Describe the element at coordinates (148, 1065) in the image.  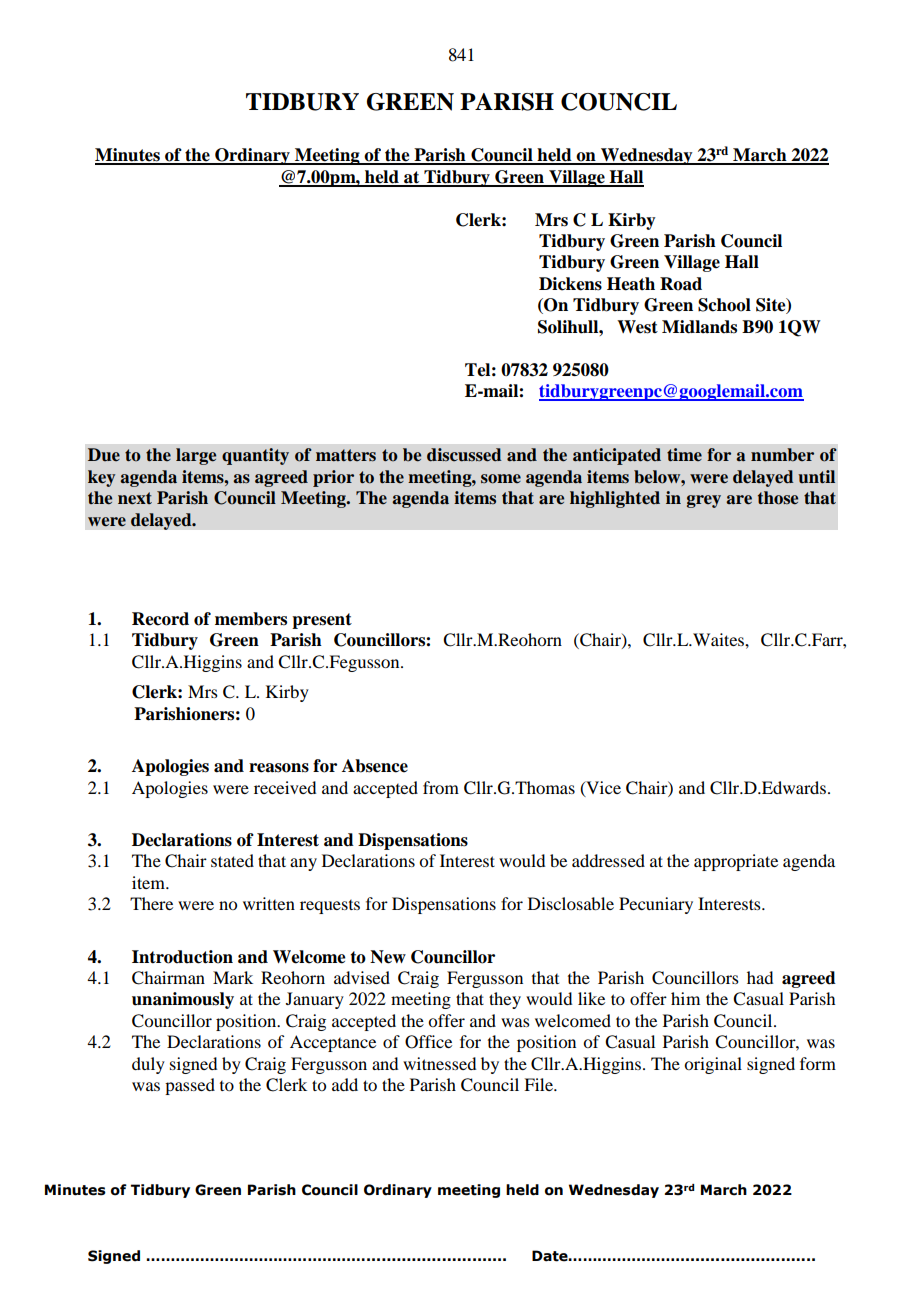
I see `duly` at that location.
